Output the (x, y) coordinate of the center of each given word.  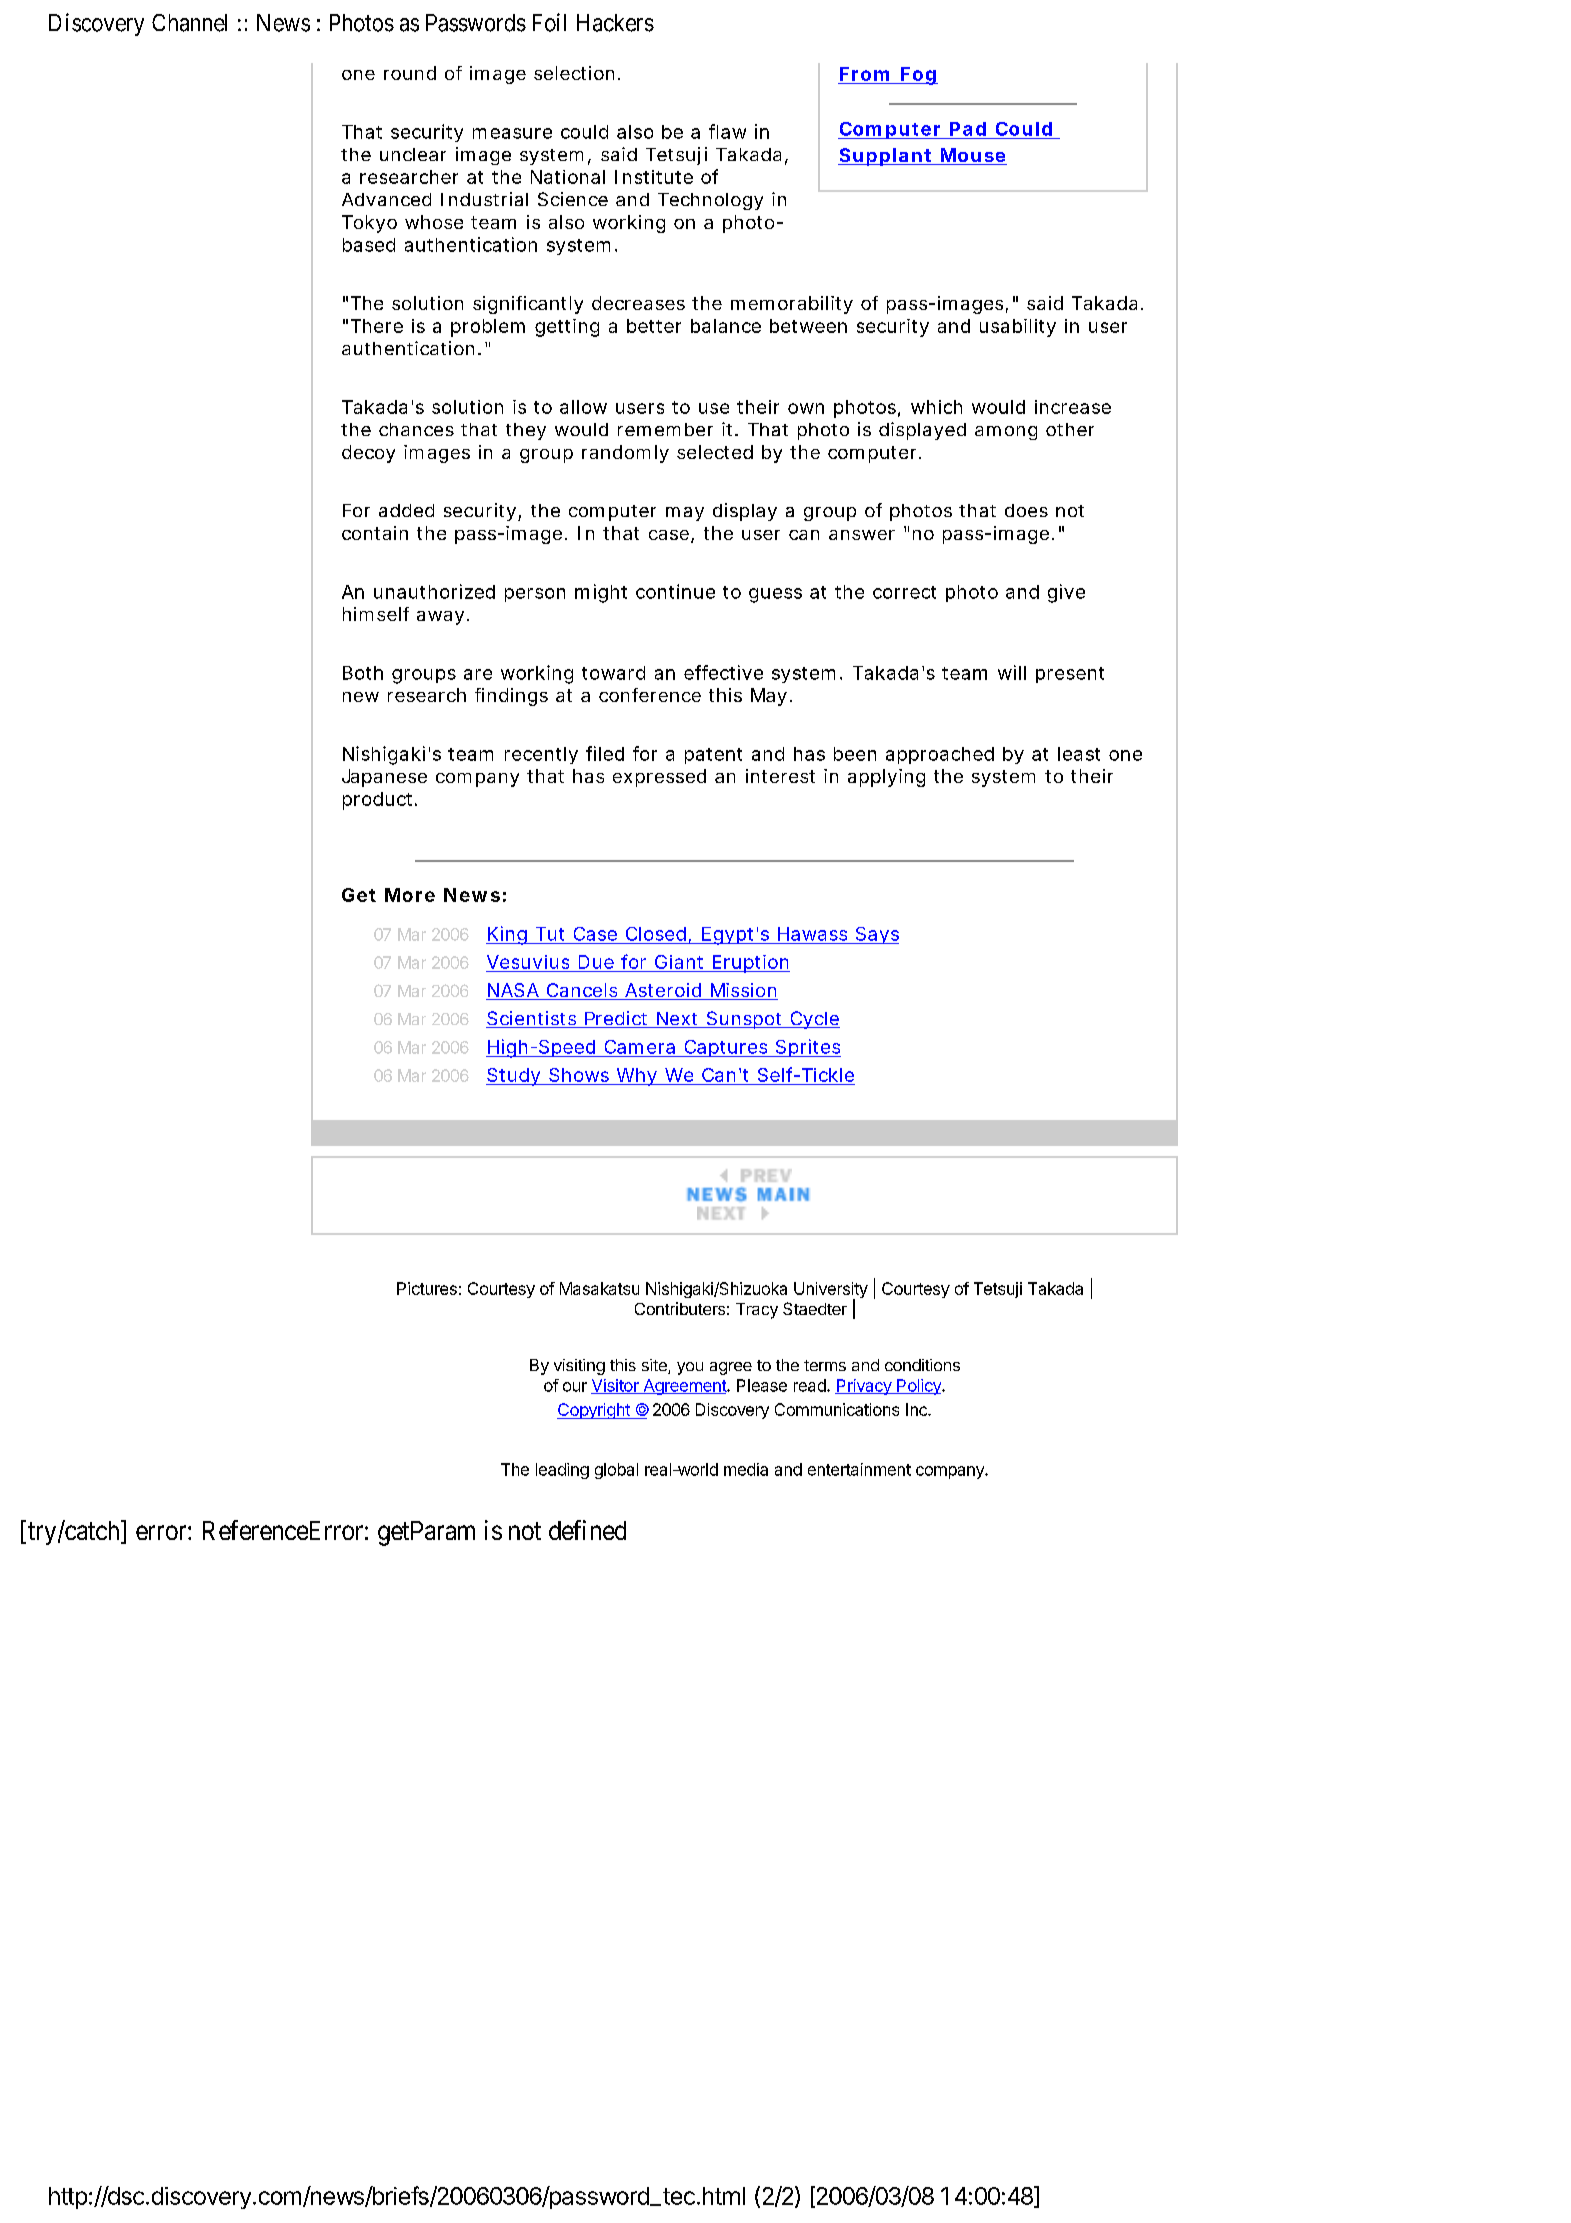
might (601, 593)
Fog (918, 76)
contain (375, 533)
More (410, 895)
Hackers (615, 23)
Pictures (427, 1288)
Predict (616, 1019)
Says (876, 935)
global (616, 1471)
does (1026, 510)
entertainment (859, 1469)
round (410, 73)
